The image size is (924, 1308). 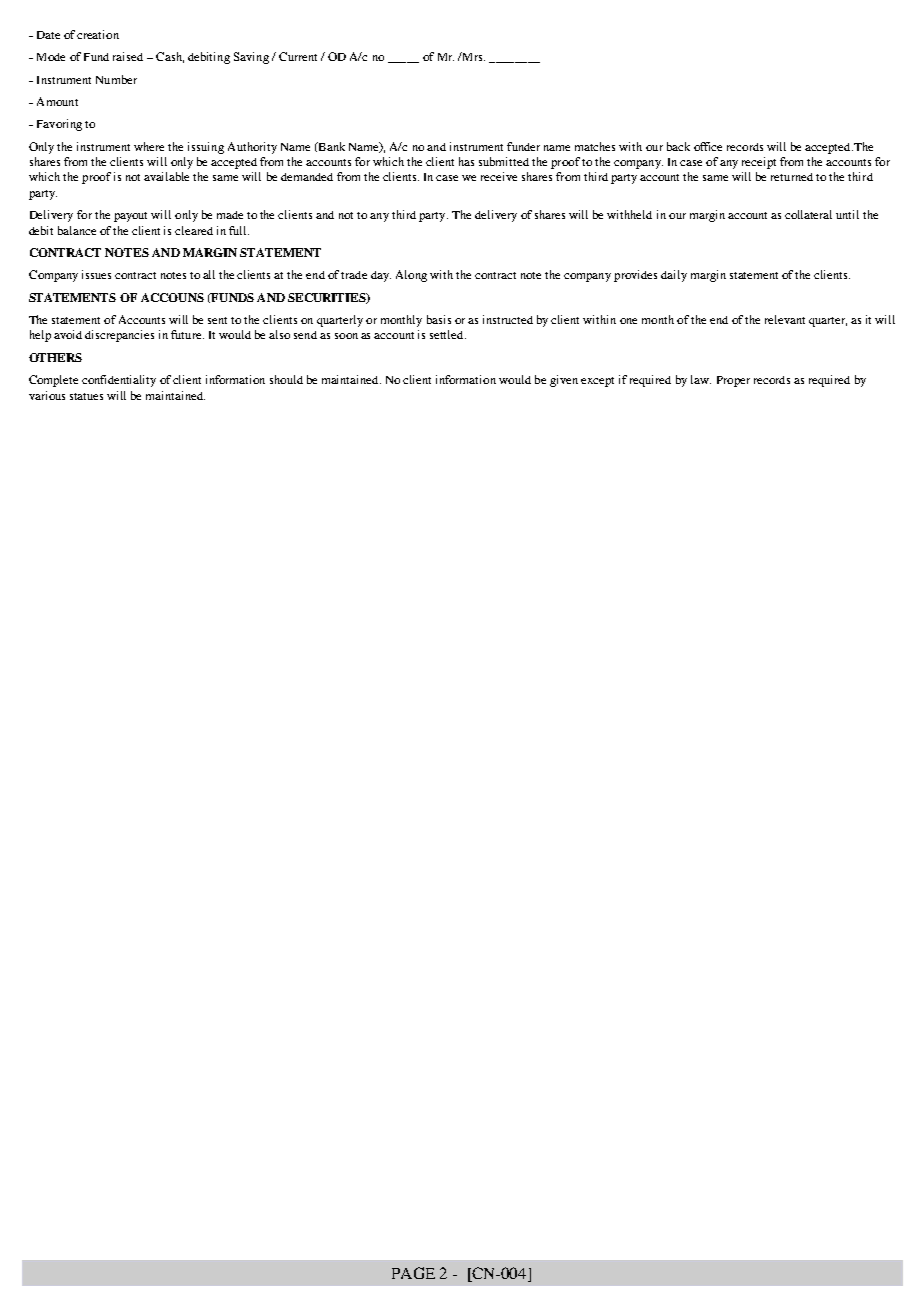 What do you see at coordinates (564, 381) in the document?
I see `given` at bounding box center [564, 381].
